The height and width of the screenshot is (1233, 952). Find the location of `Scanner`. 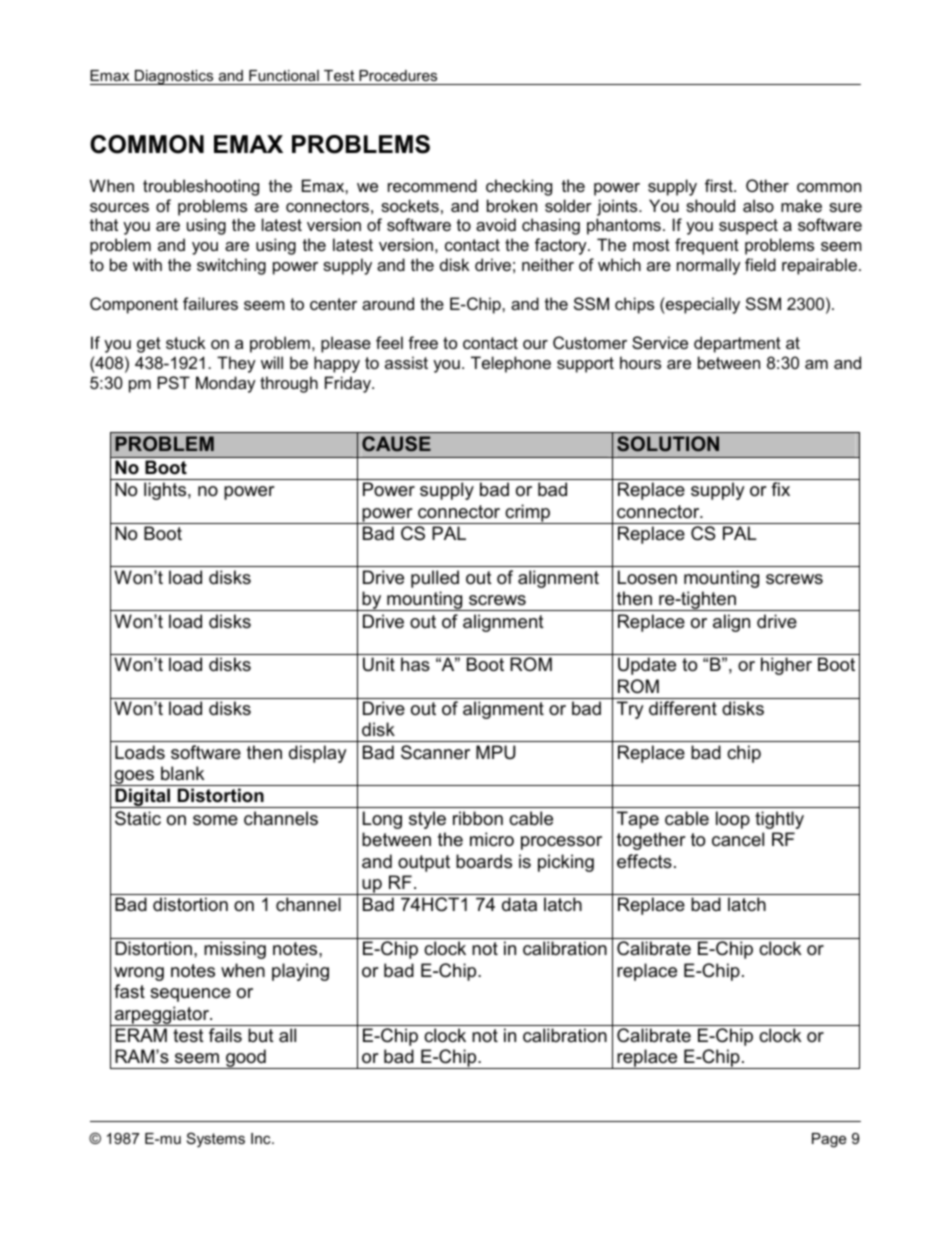

Scanner is located at coordinates (435, 752).
